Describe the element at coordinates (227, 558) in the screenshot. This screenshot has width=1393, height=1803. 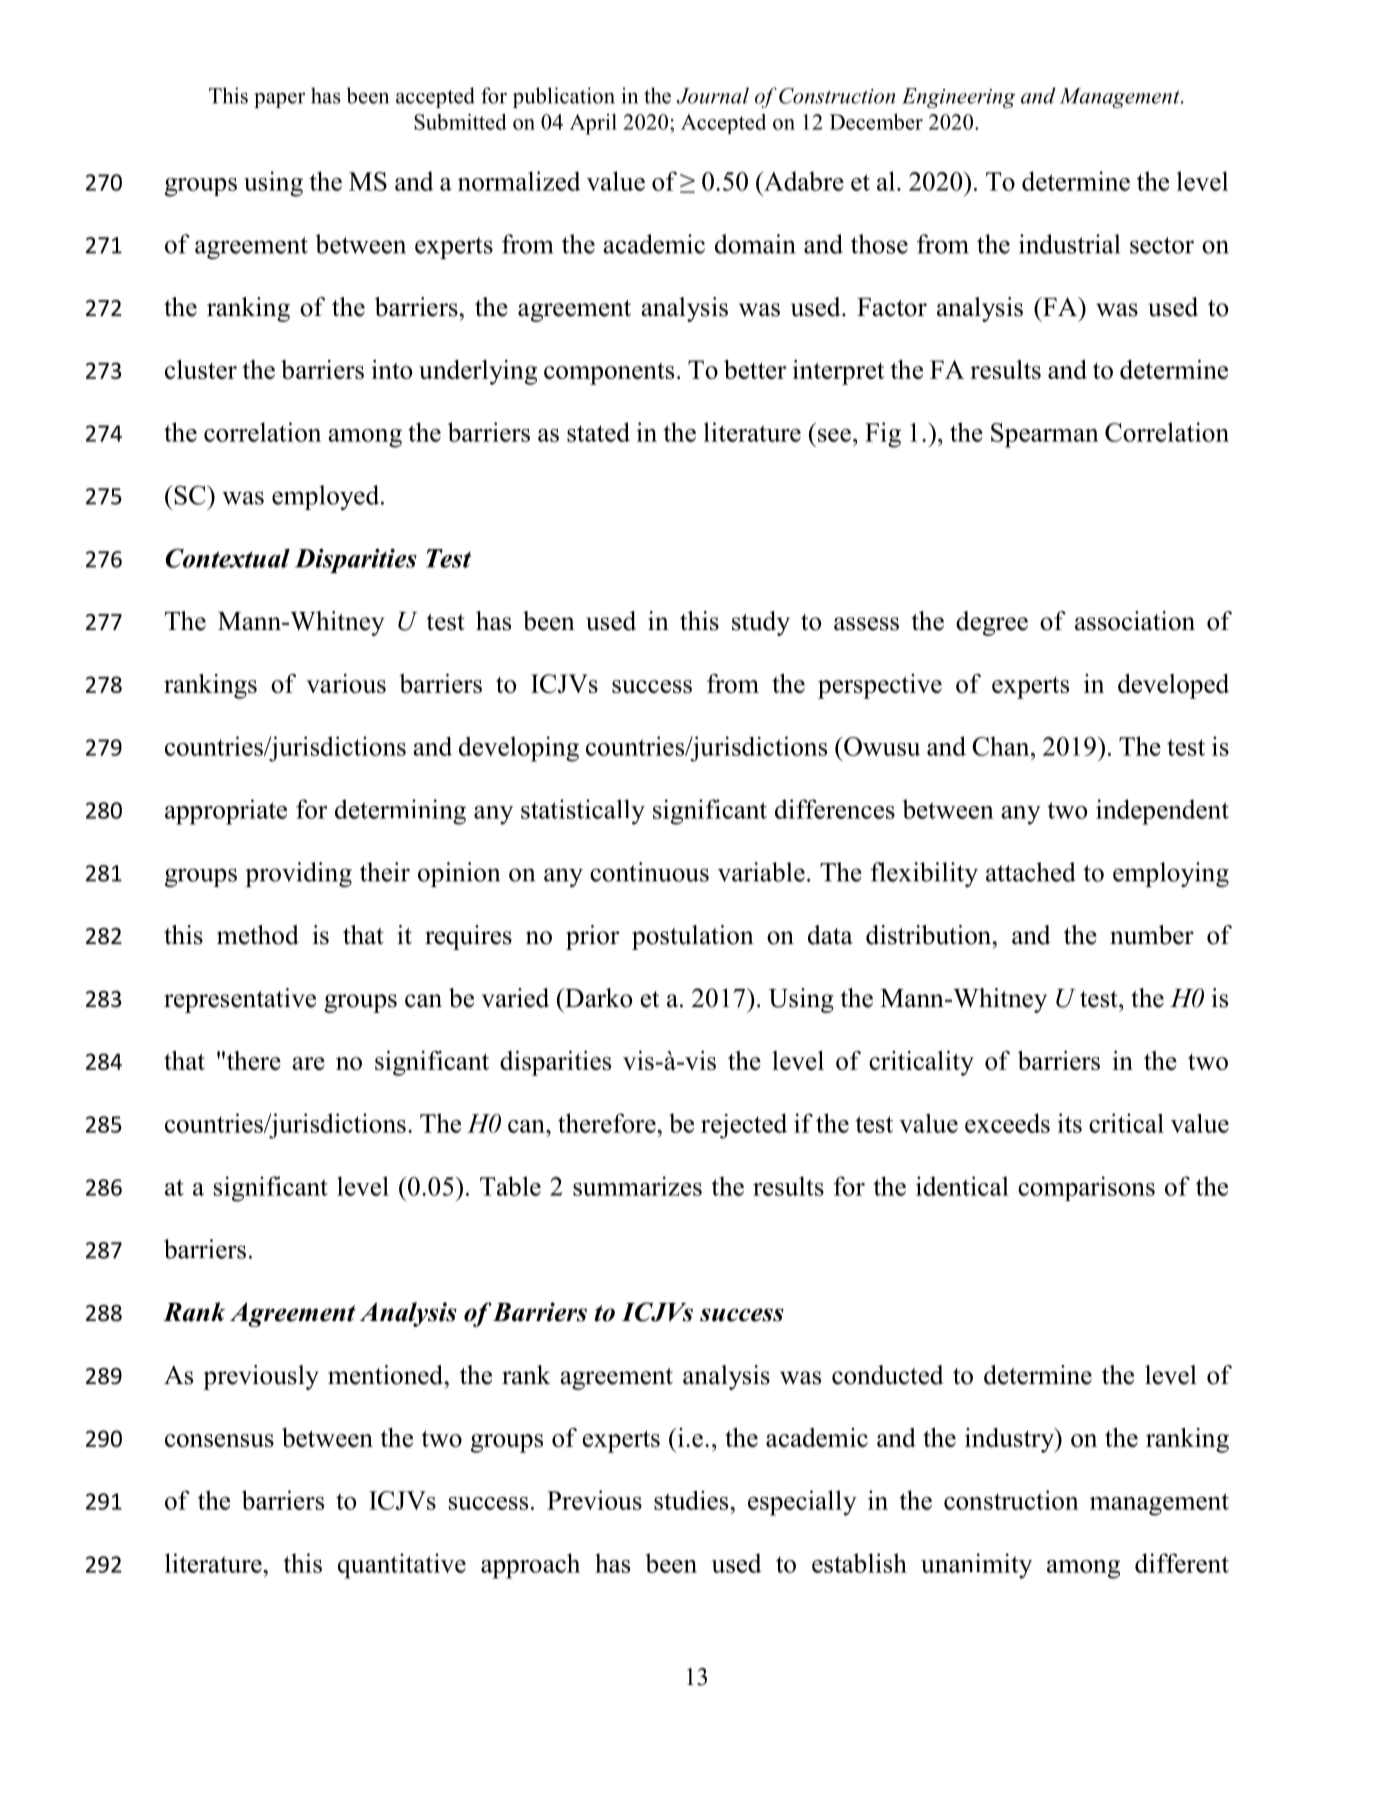
I see `Contextual` at that location.
